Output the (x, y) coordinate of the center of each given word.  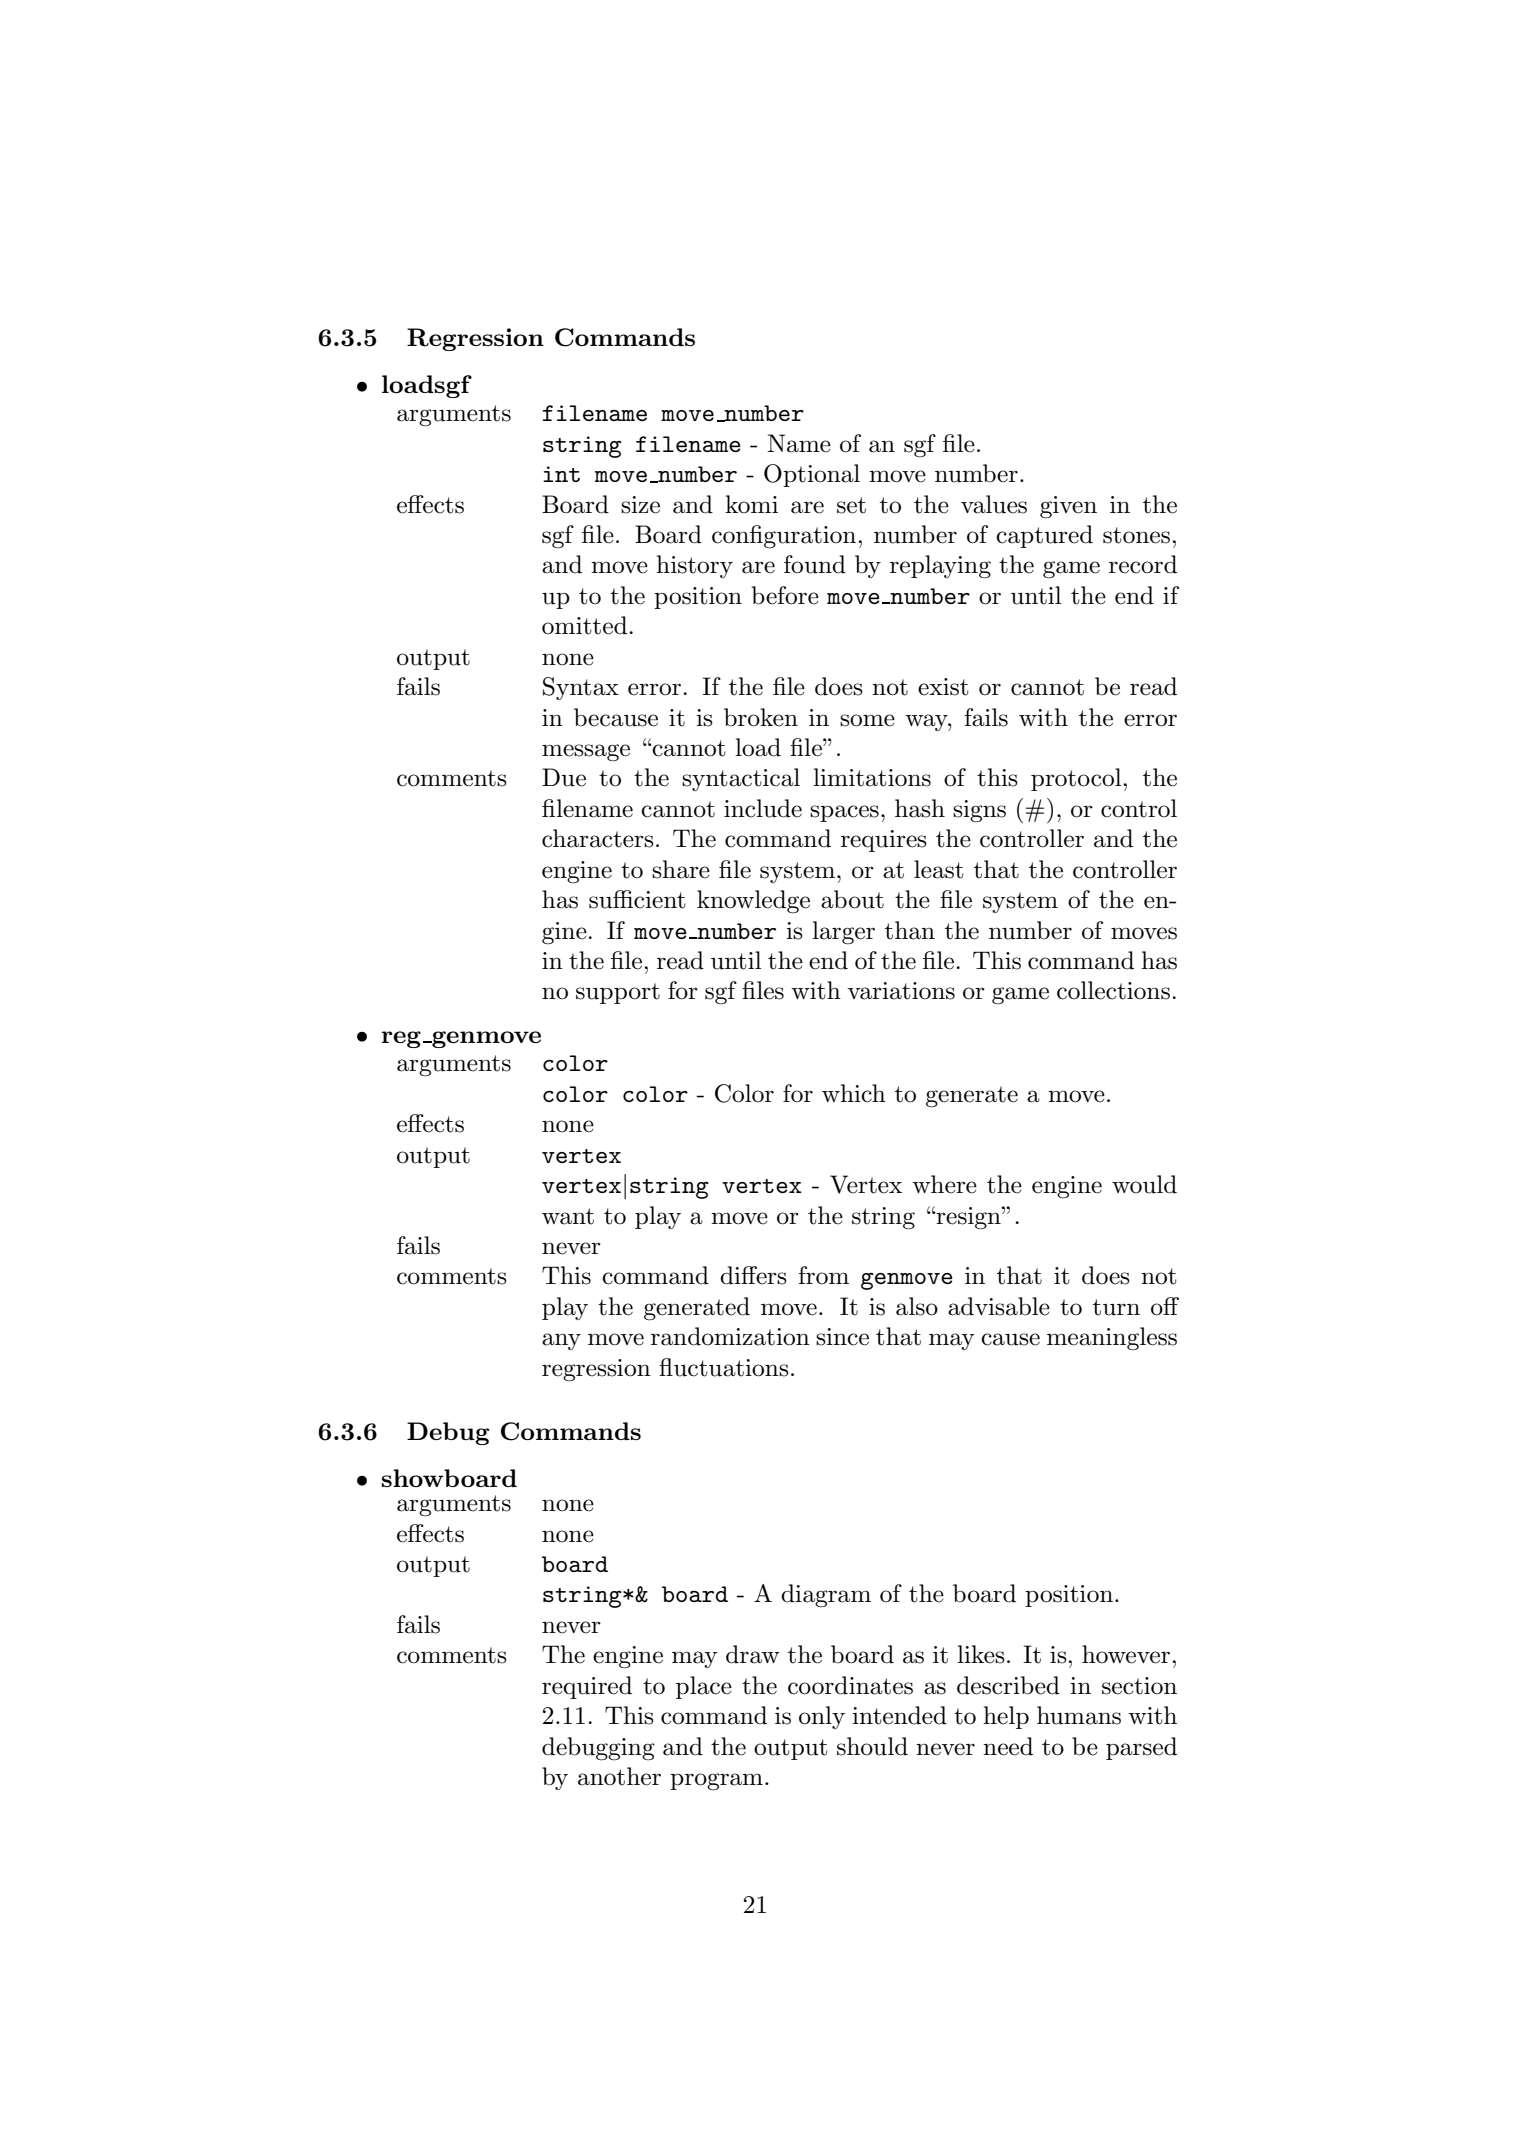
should (872, 1746)
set (851, 505)
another (619, 1776)
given (1068, 507)
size (640, 505)
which (854, 1093)
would (1144, 1184)
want (568, 1216)
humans (1079, 1715)
